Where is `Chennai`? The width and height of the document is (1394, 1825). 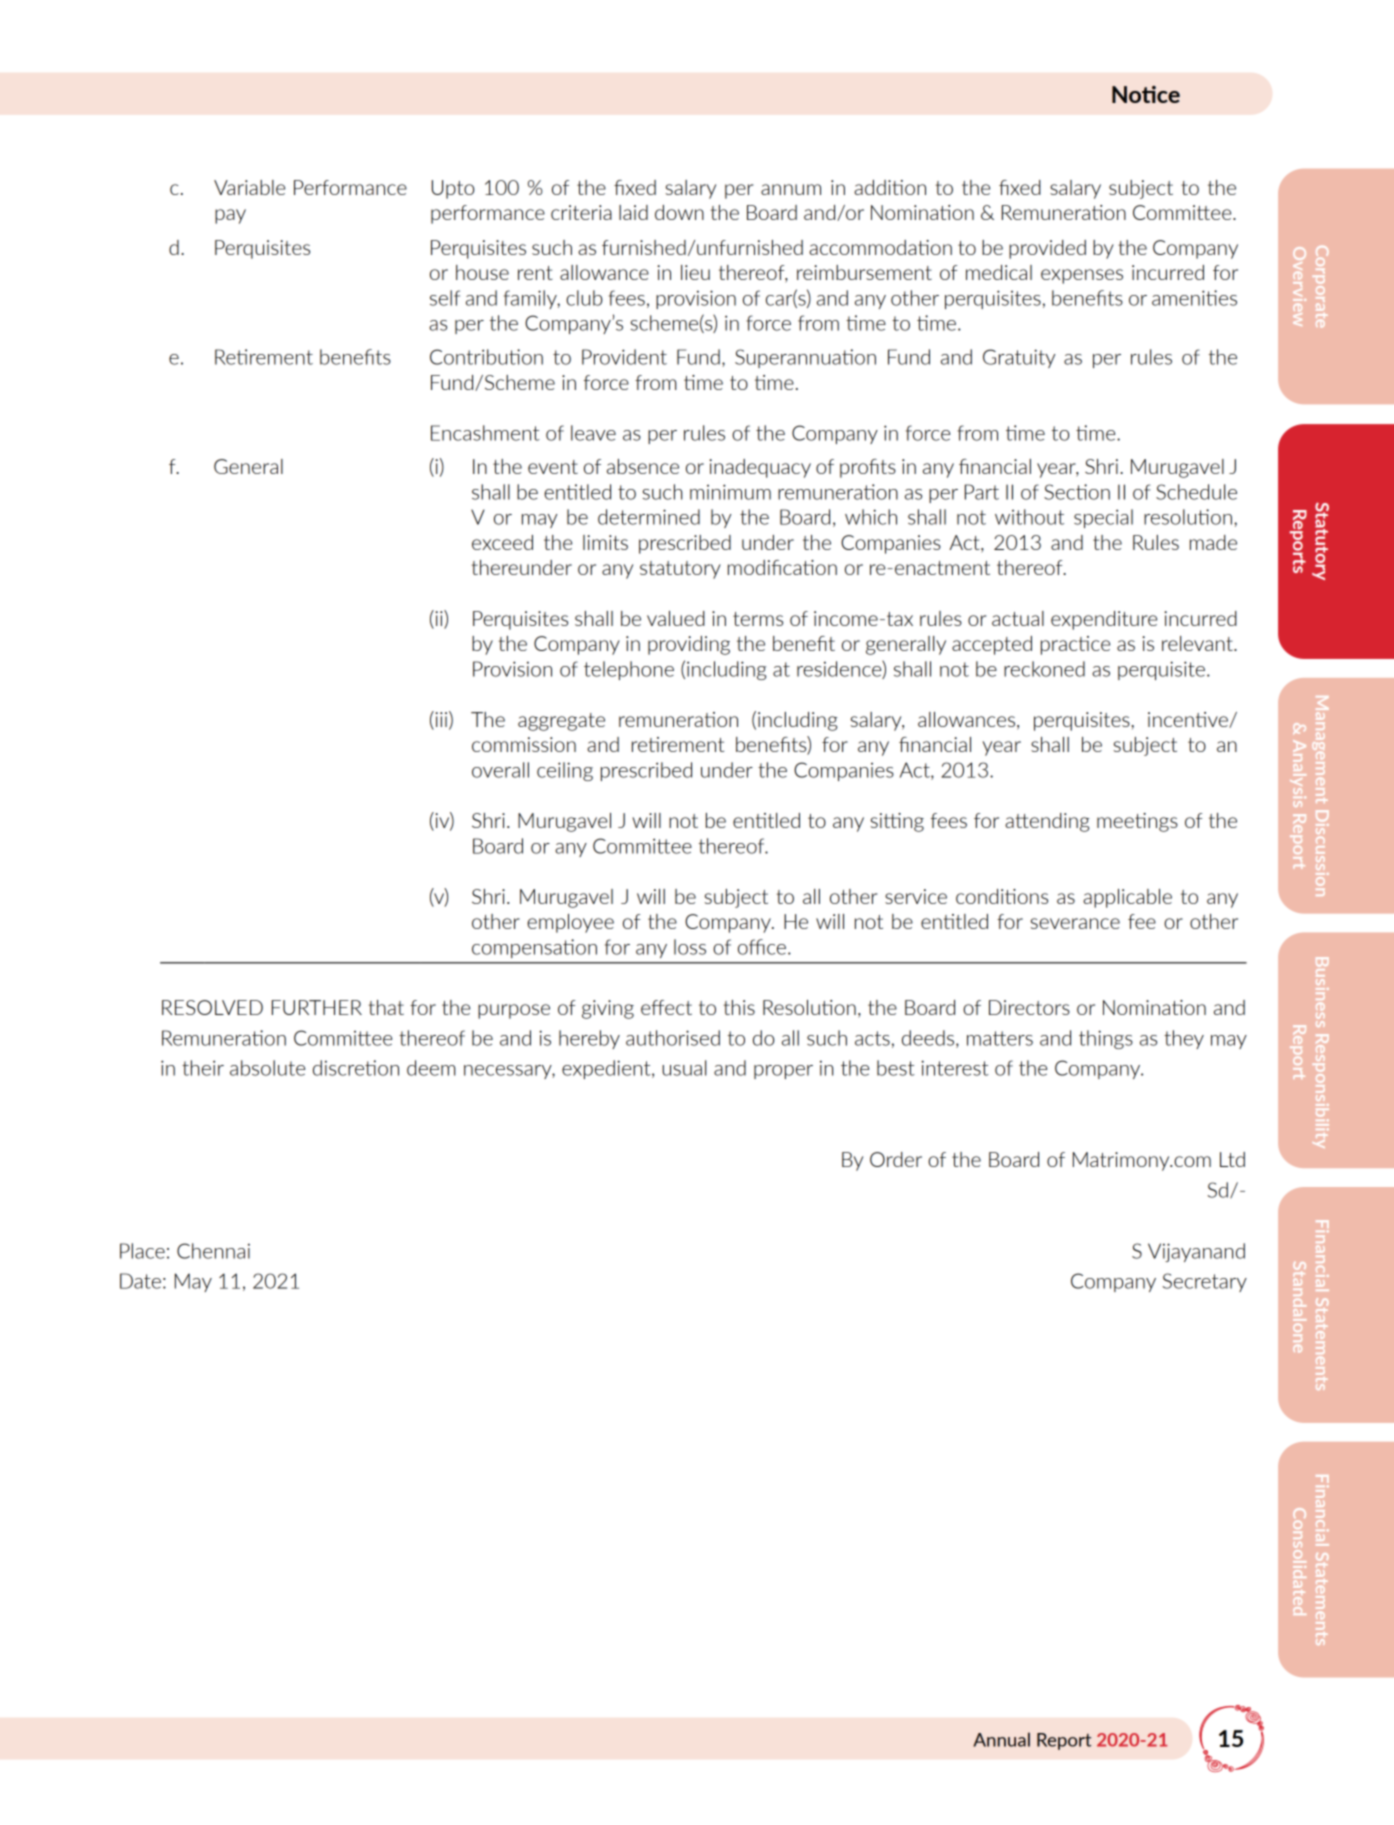
Chennai is located at coordinates (213, 1251).
